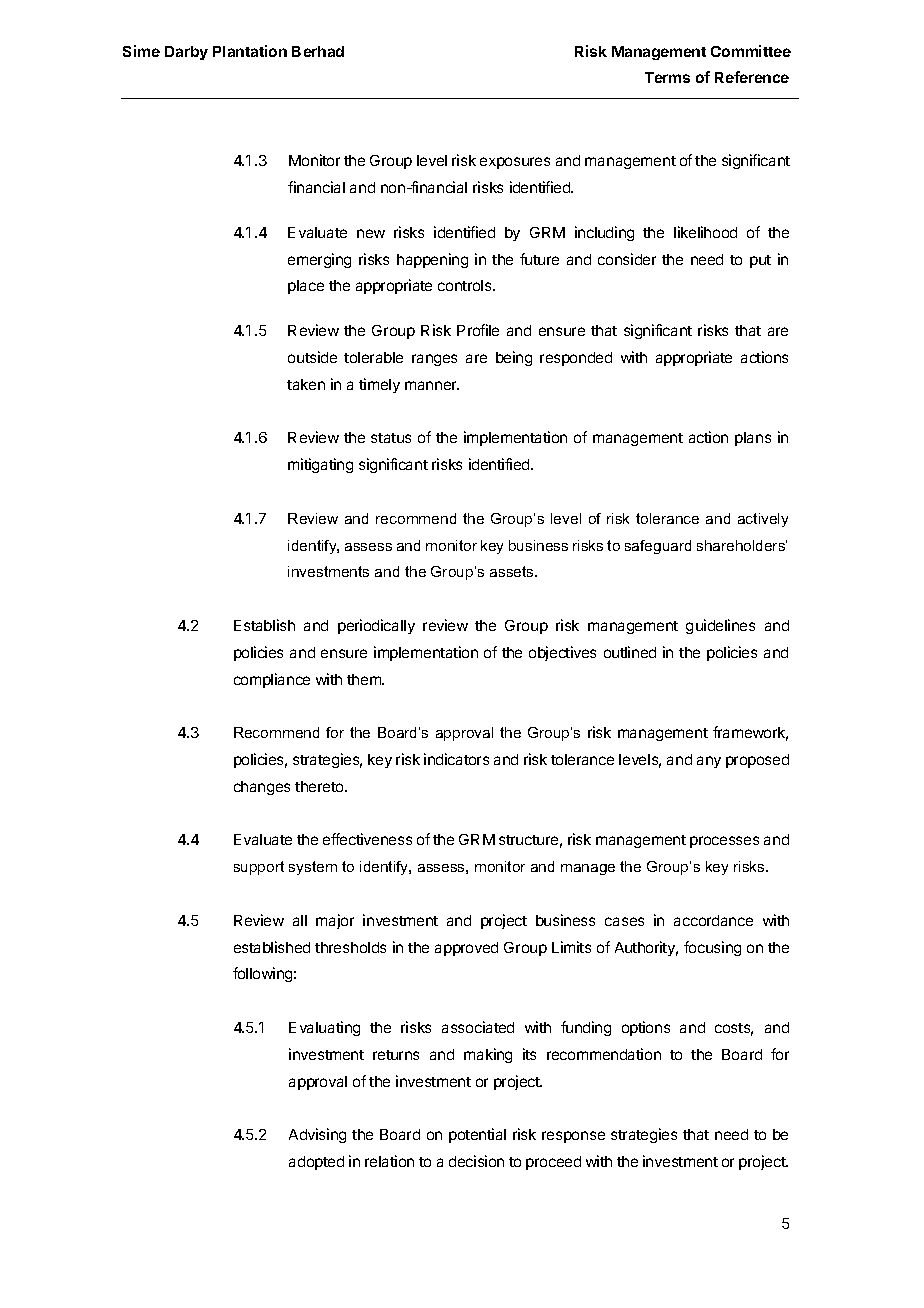 The image size is (924, 1308). What do you see at coordinates (667, 77) in the screenshot?
I see `Terms` at bounding box center [667, 77].
